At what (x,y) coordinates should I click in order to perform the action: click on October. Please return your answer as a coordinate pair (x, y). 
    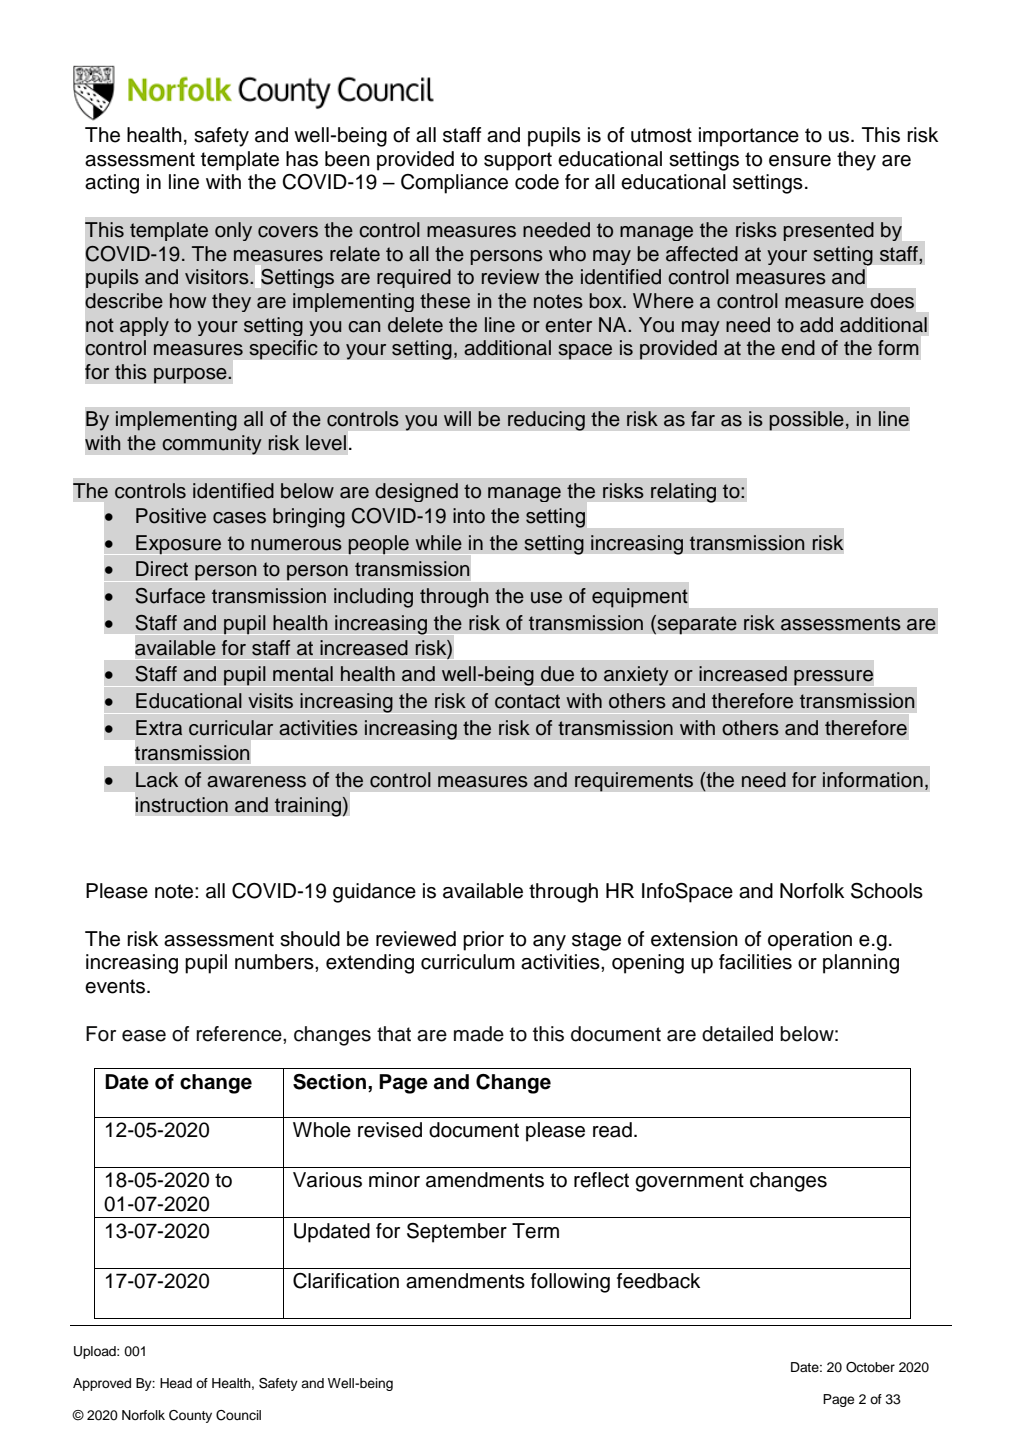
    Looking at the image, I should click on (870, 1367).
